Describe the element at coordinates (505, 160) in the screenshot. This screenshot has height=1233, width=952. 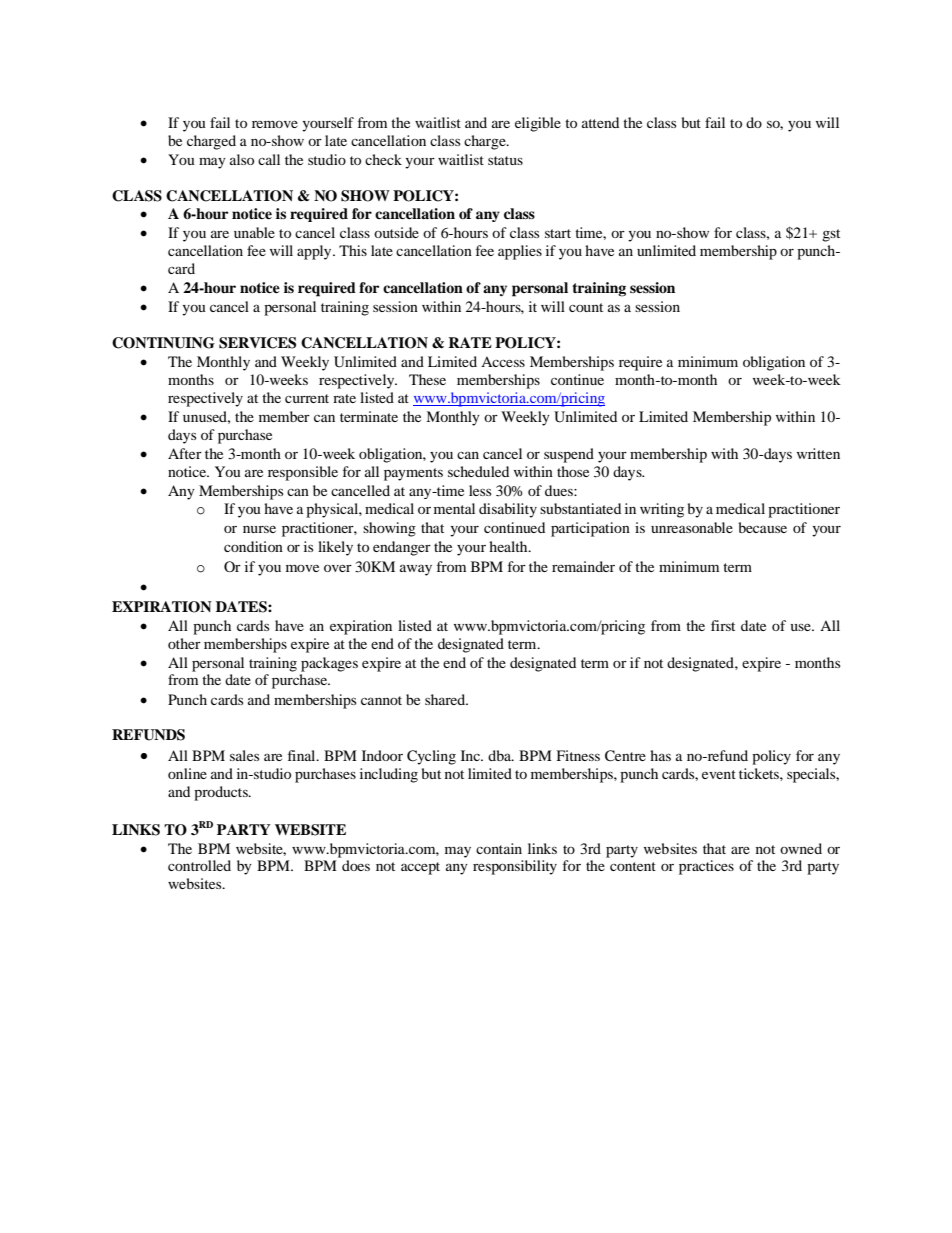
I see `status` at that location.
